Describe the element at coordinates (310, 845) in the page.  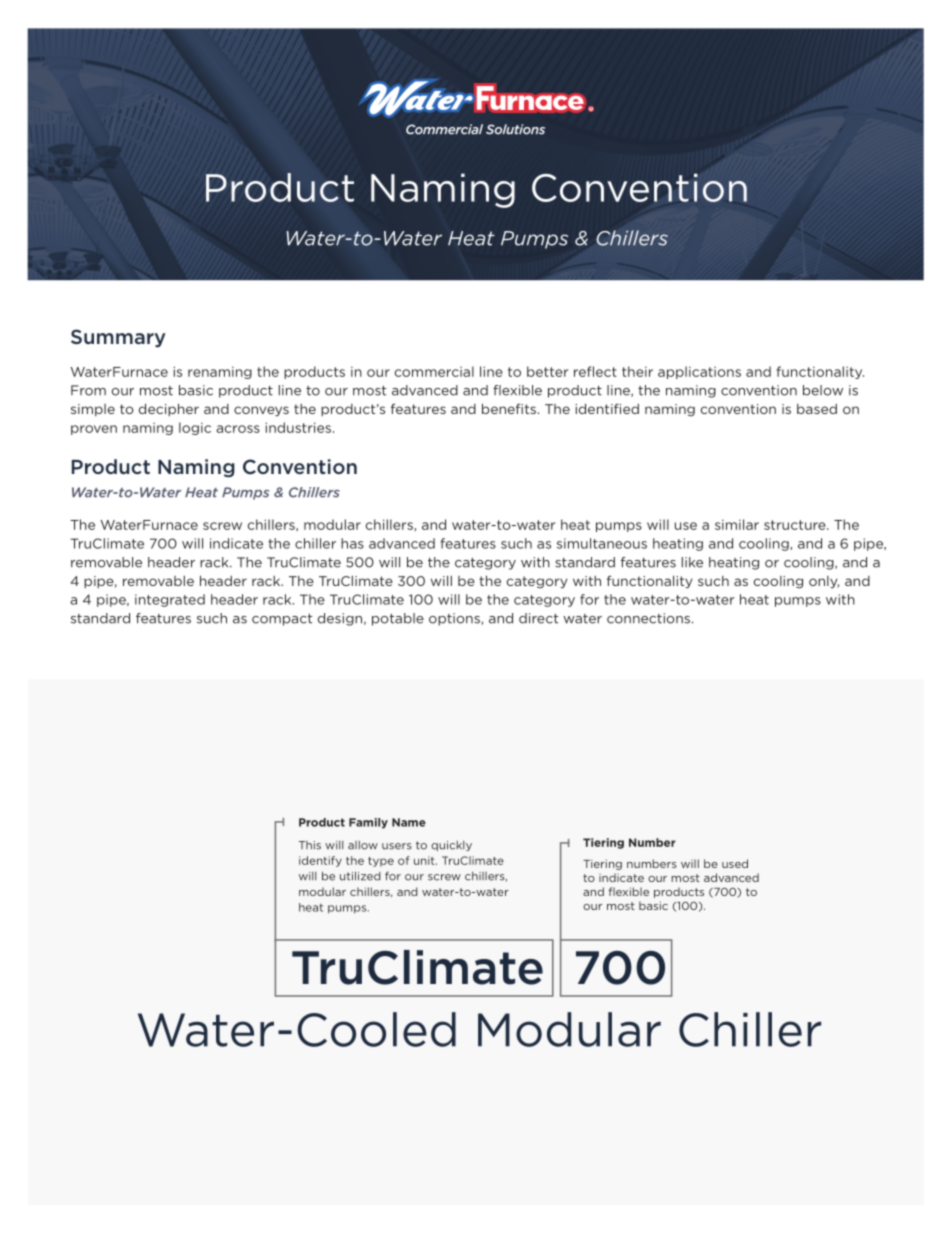
I see `This` at that location.
